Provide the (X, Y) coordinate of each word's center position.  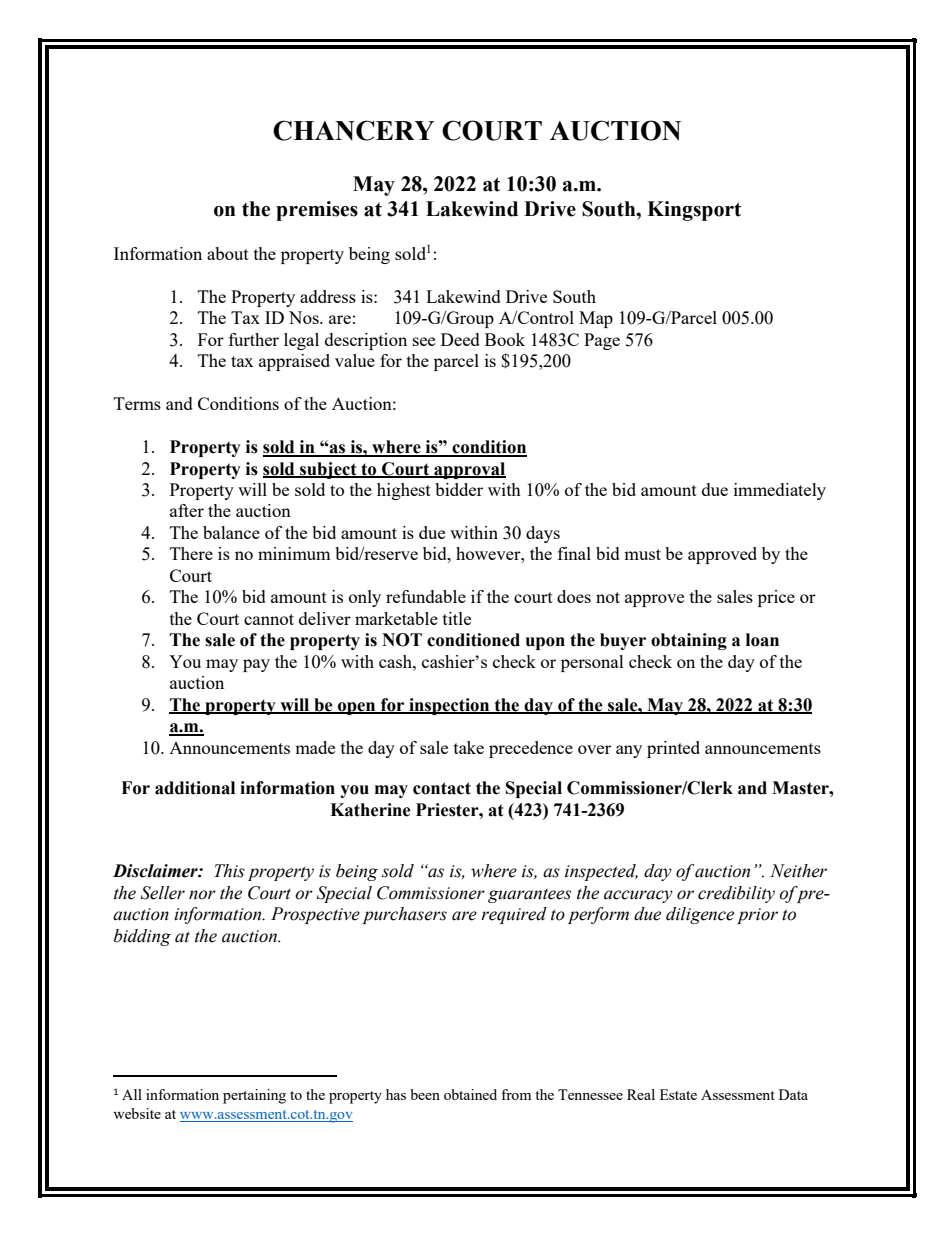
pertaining (254, 1096)
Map (596, 319)
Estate (678, 1094)
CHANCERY (353, 130)
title (457, 618)
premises (317, 211)
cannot (269, 619)
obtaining (689, 641)
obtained (470, 1094)
